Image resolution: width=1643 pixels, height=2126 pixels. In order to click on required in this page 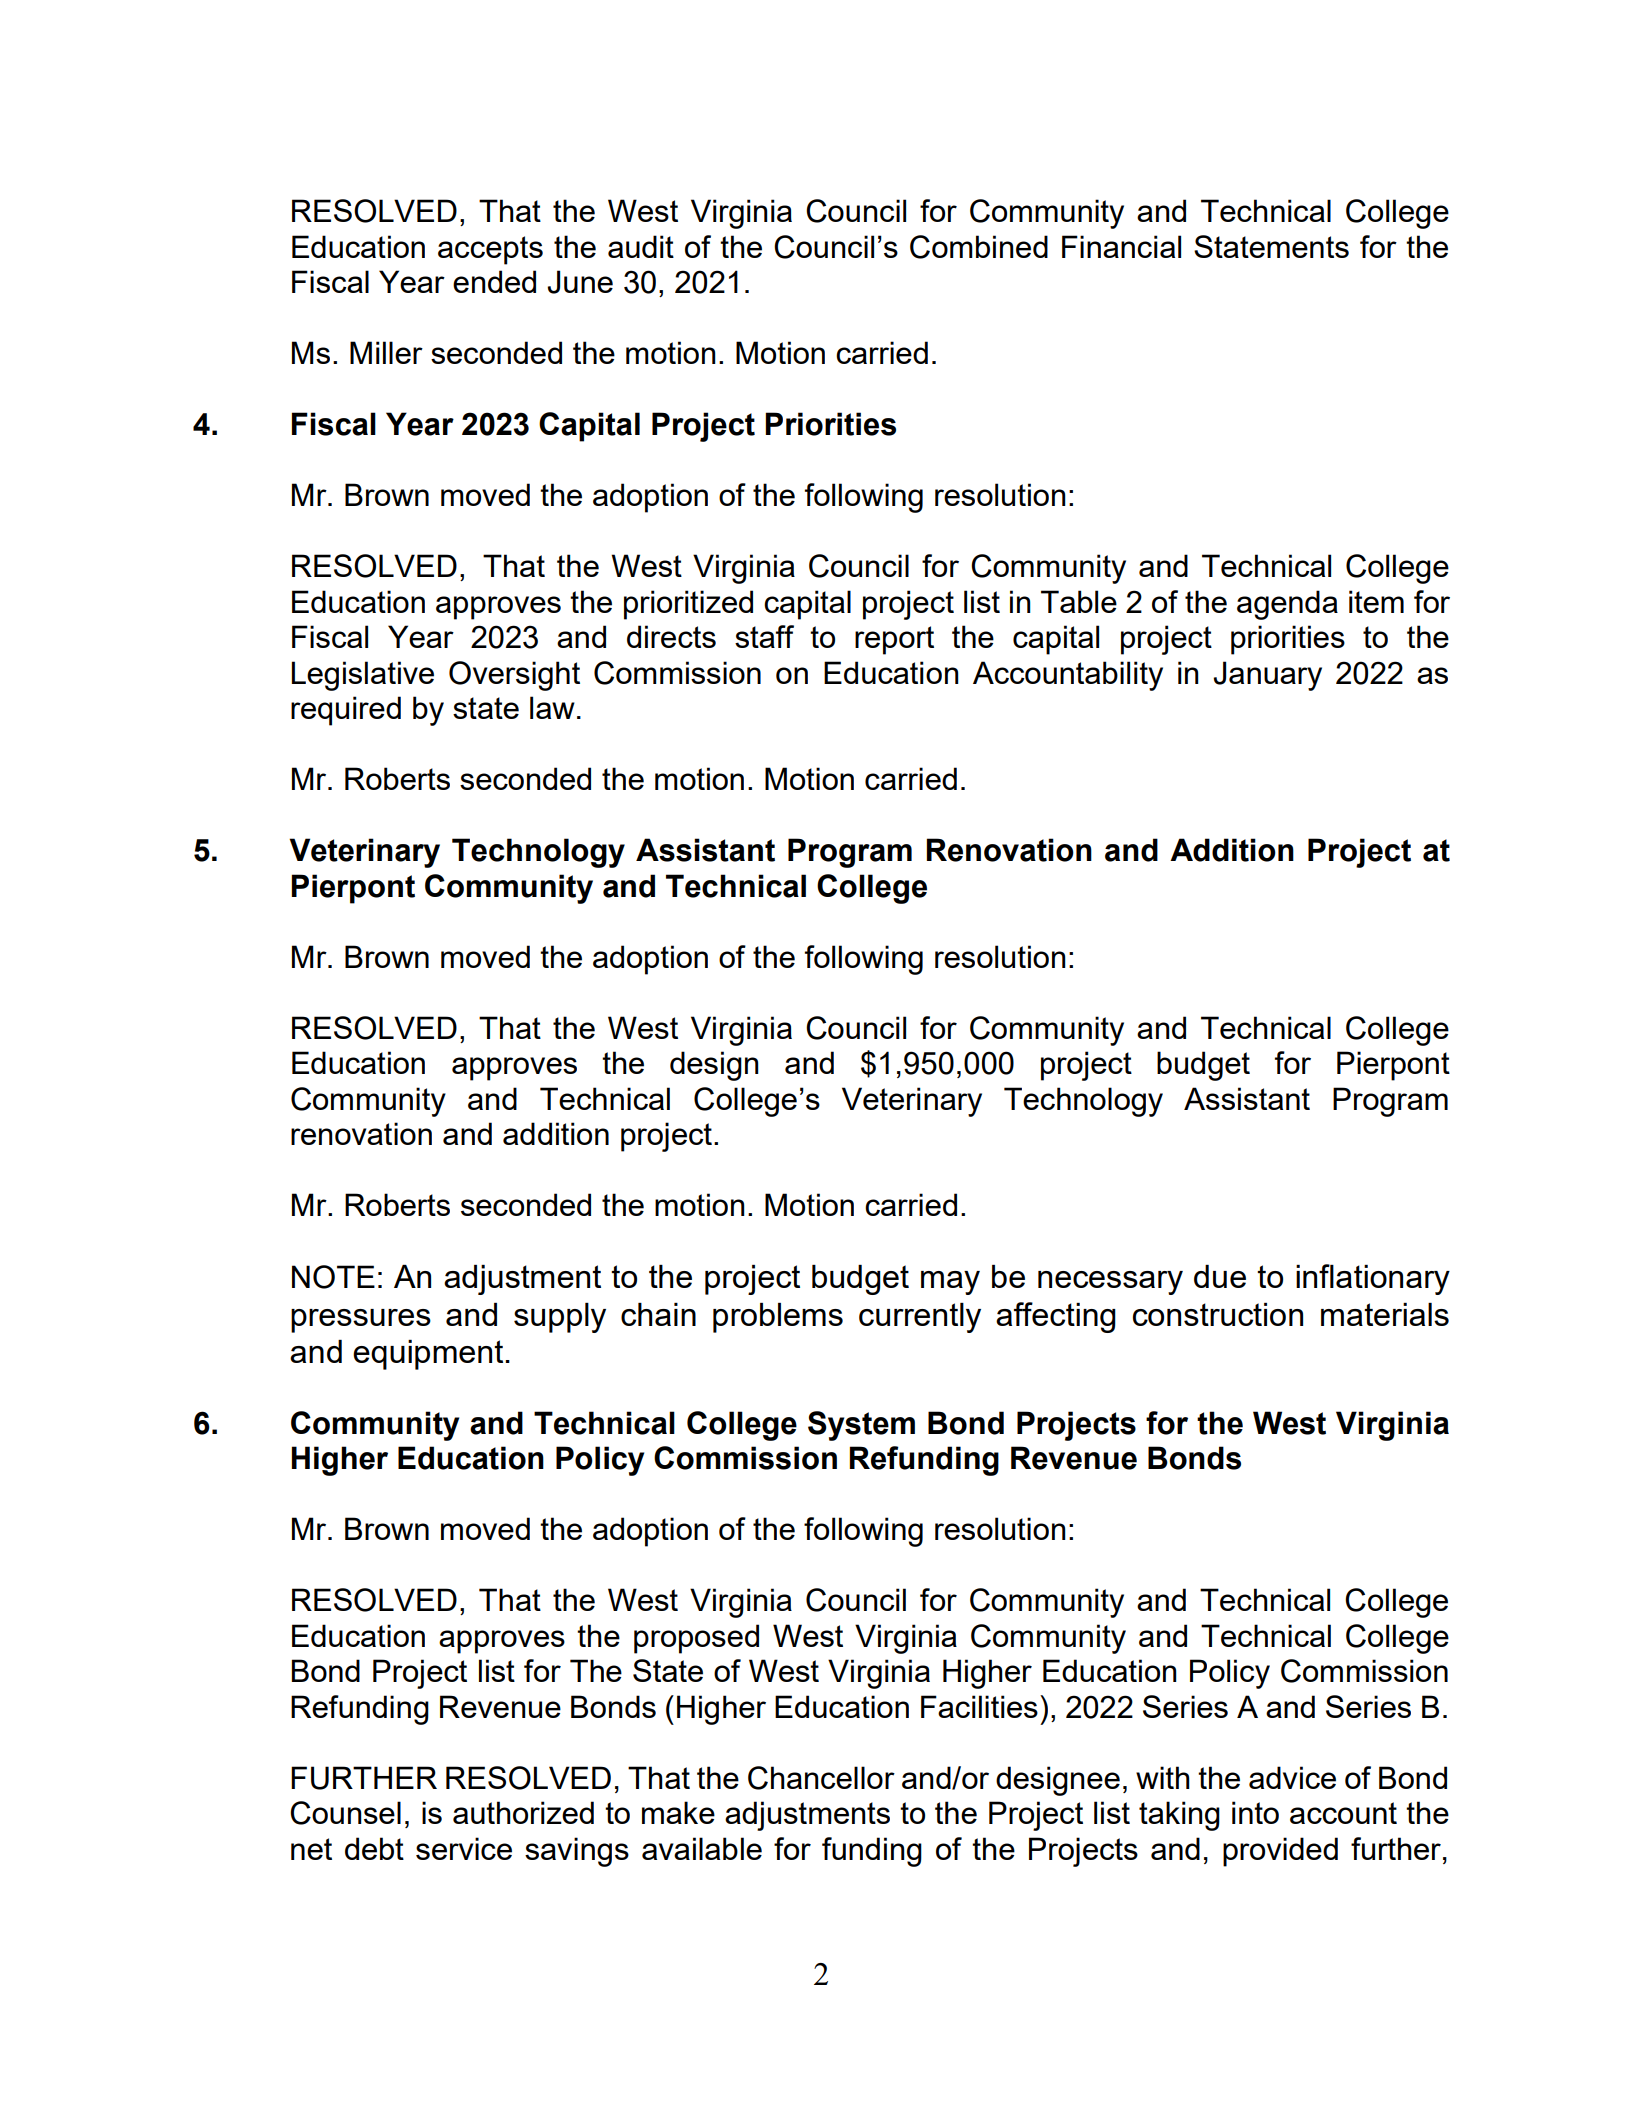, I will do `click(346, 711)`.
